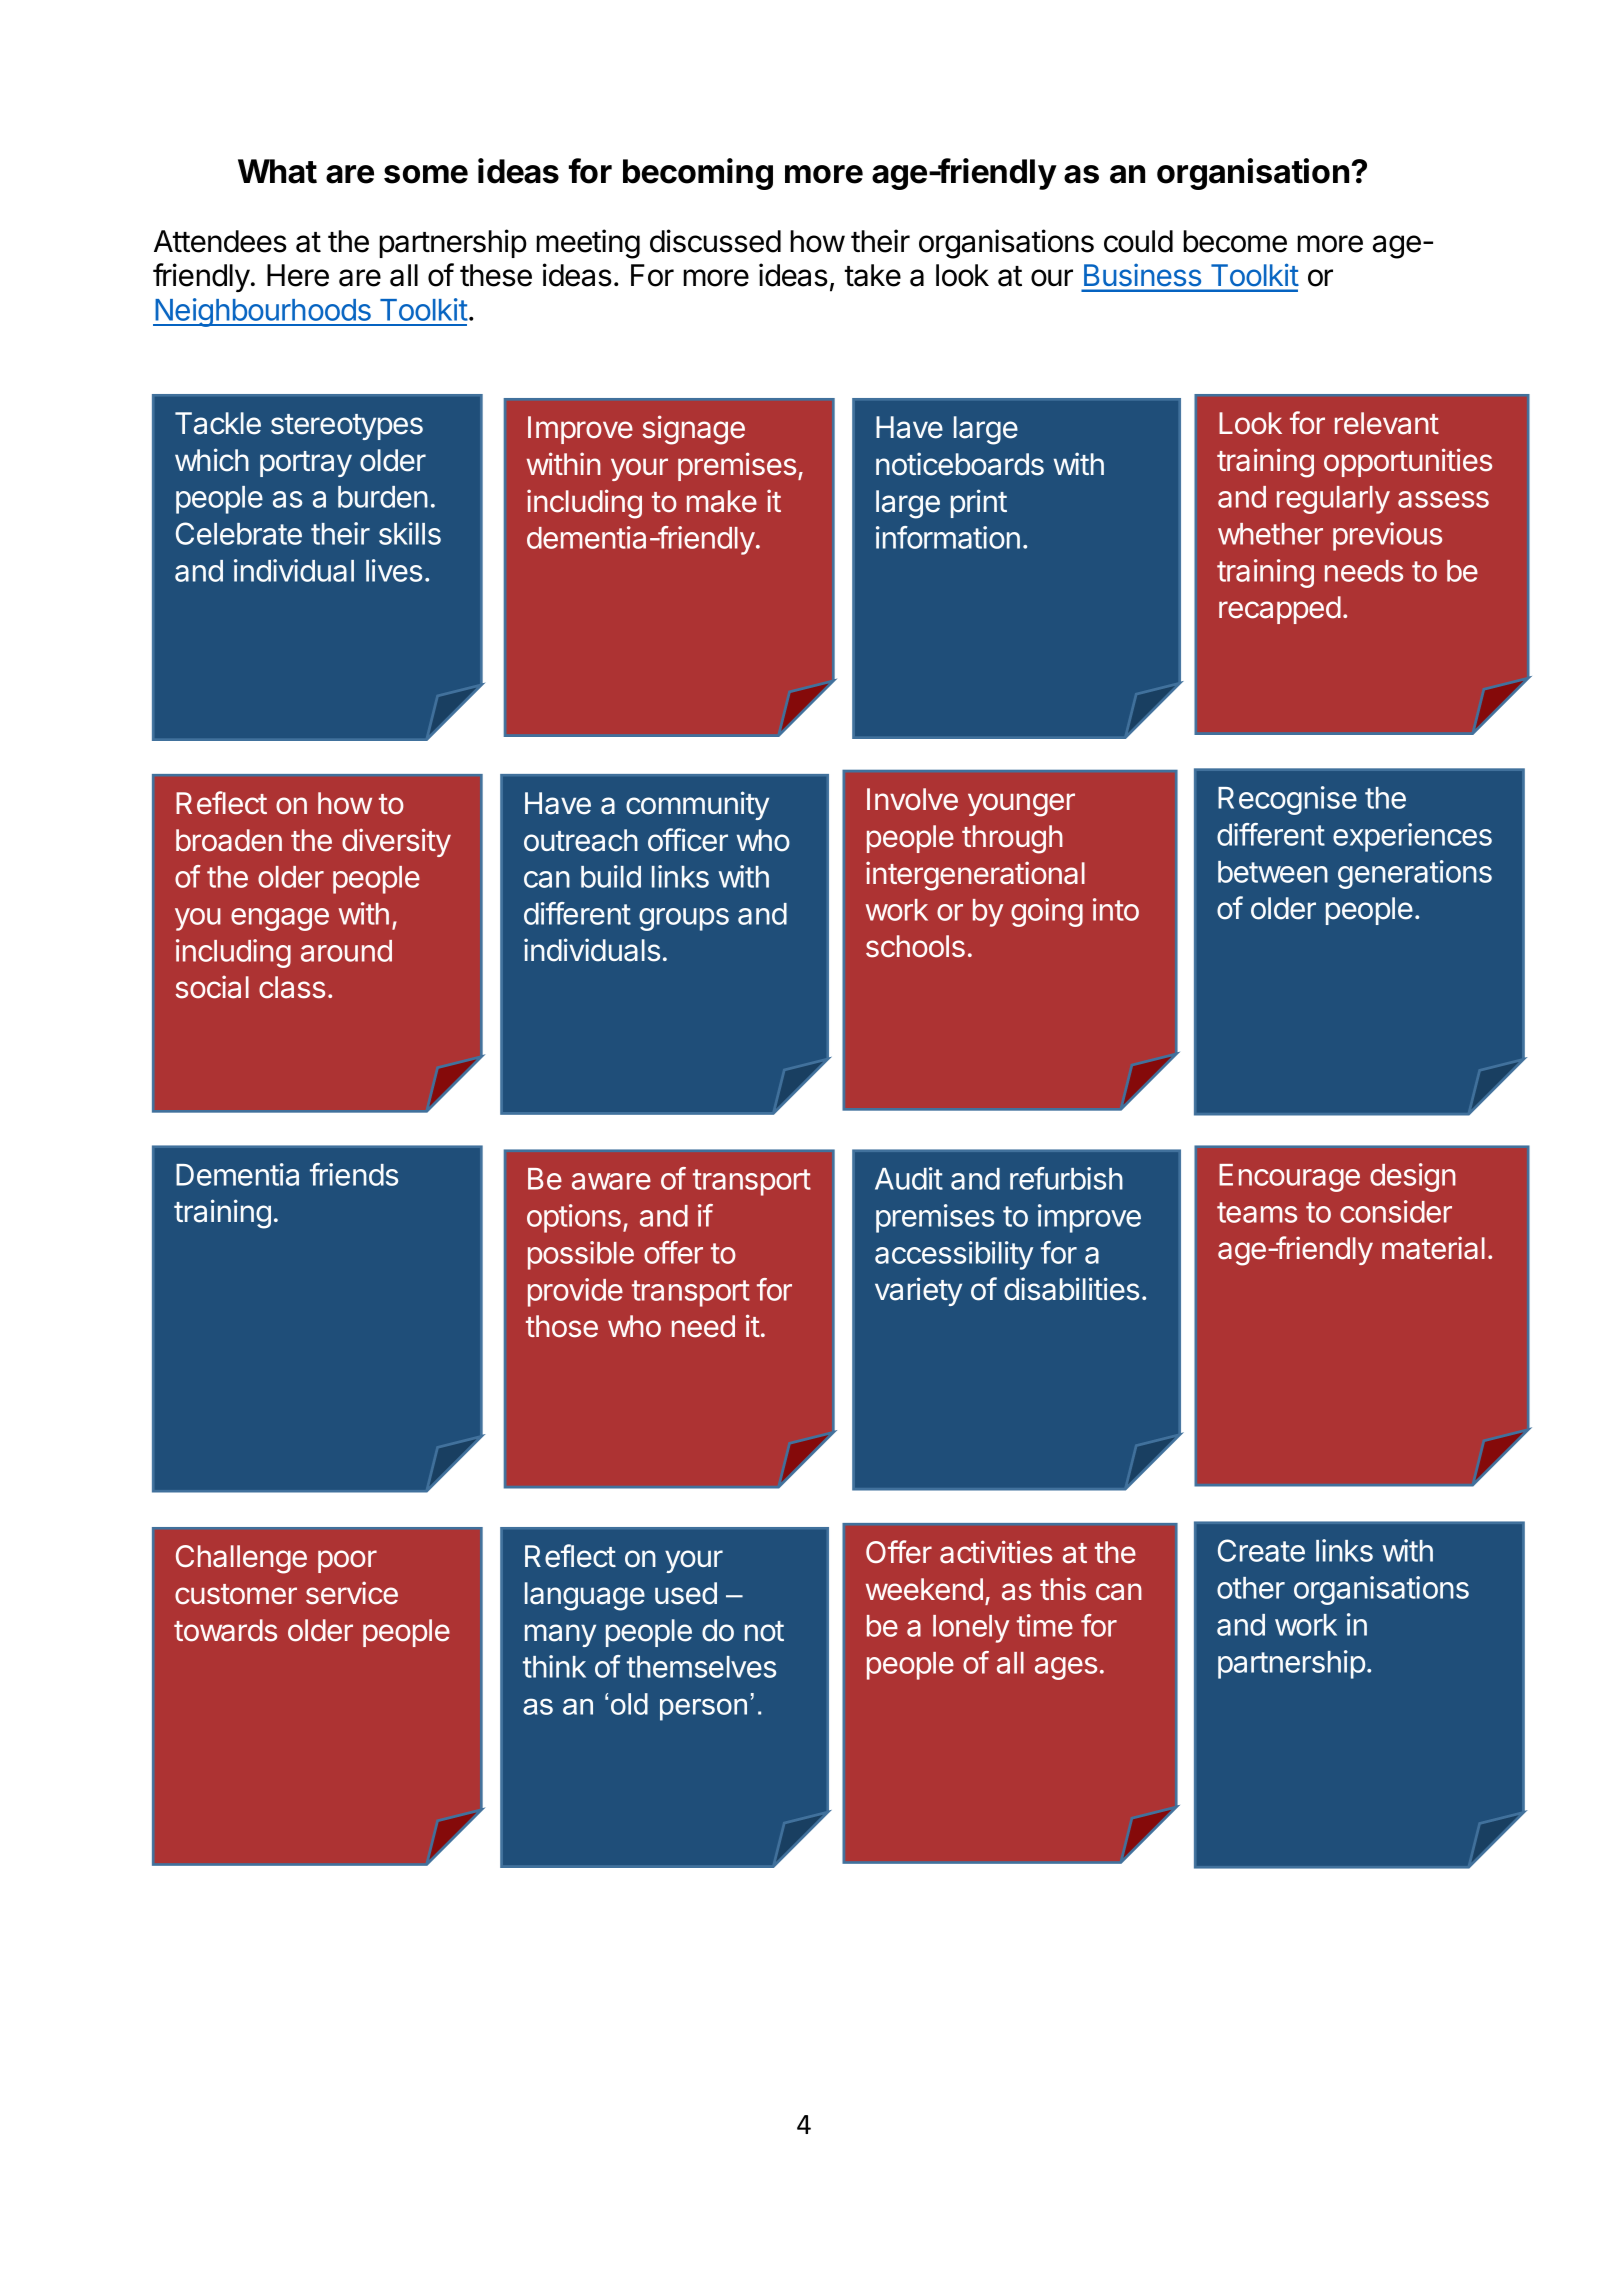  I want to click on themselves, so click(701, 1667).
